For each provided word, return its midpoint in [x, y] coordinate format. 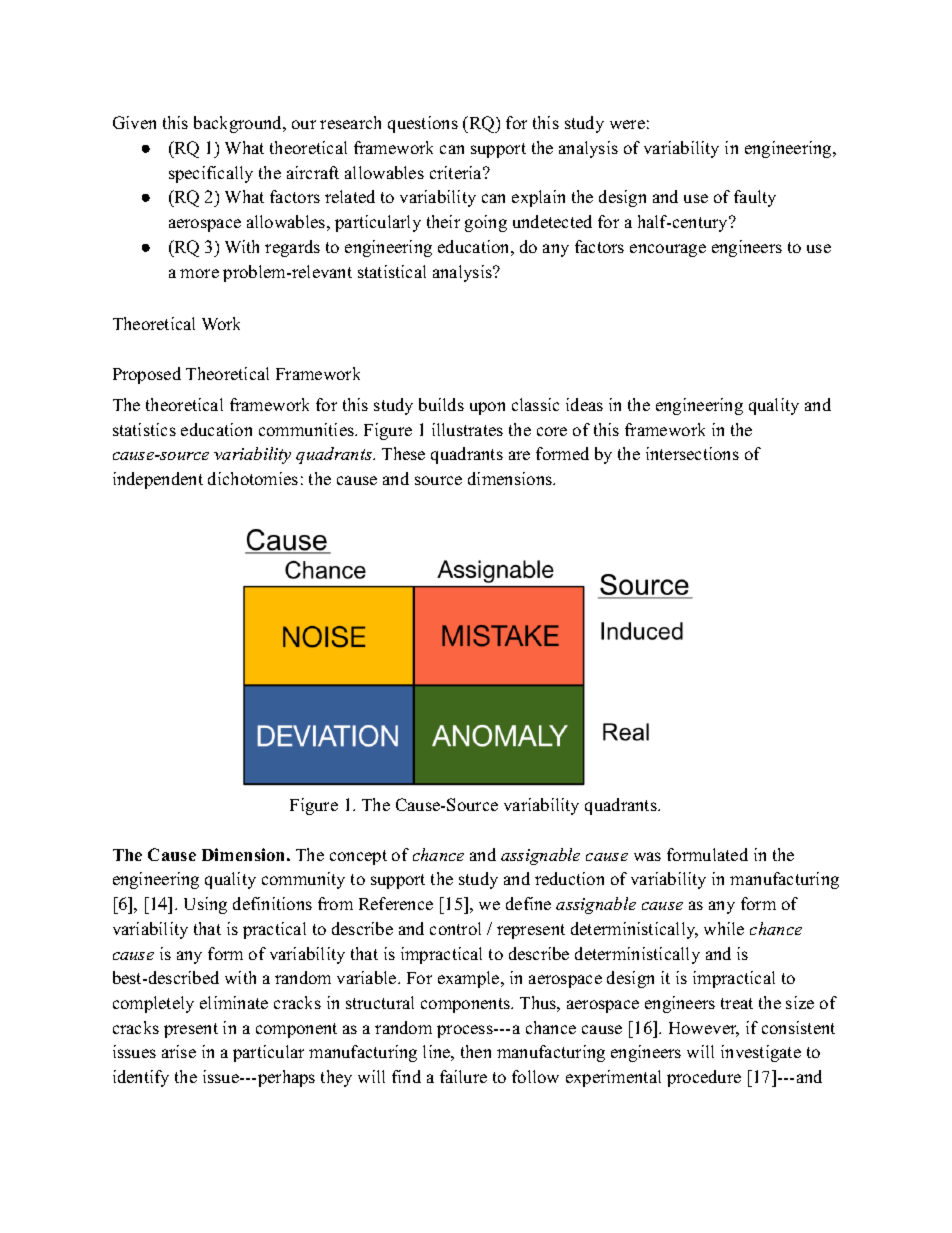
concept [358, 857]
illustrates [467, 429]
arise [179, 1051]
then [476, 1051]
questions [423, 124]
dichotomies [253, 478]
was [647, 856]
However [704, 1029]
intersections [692, 453]
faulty [755, 198]
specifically [211, 174]
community [303, 880]
